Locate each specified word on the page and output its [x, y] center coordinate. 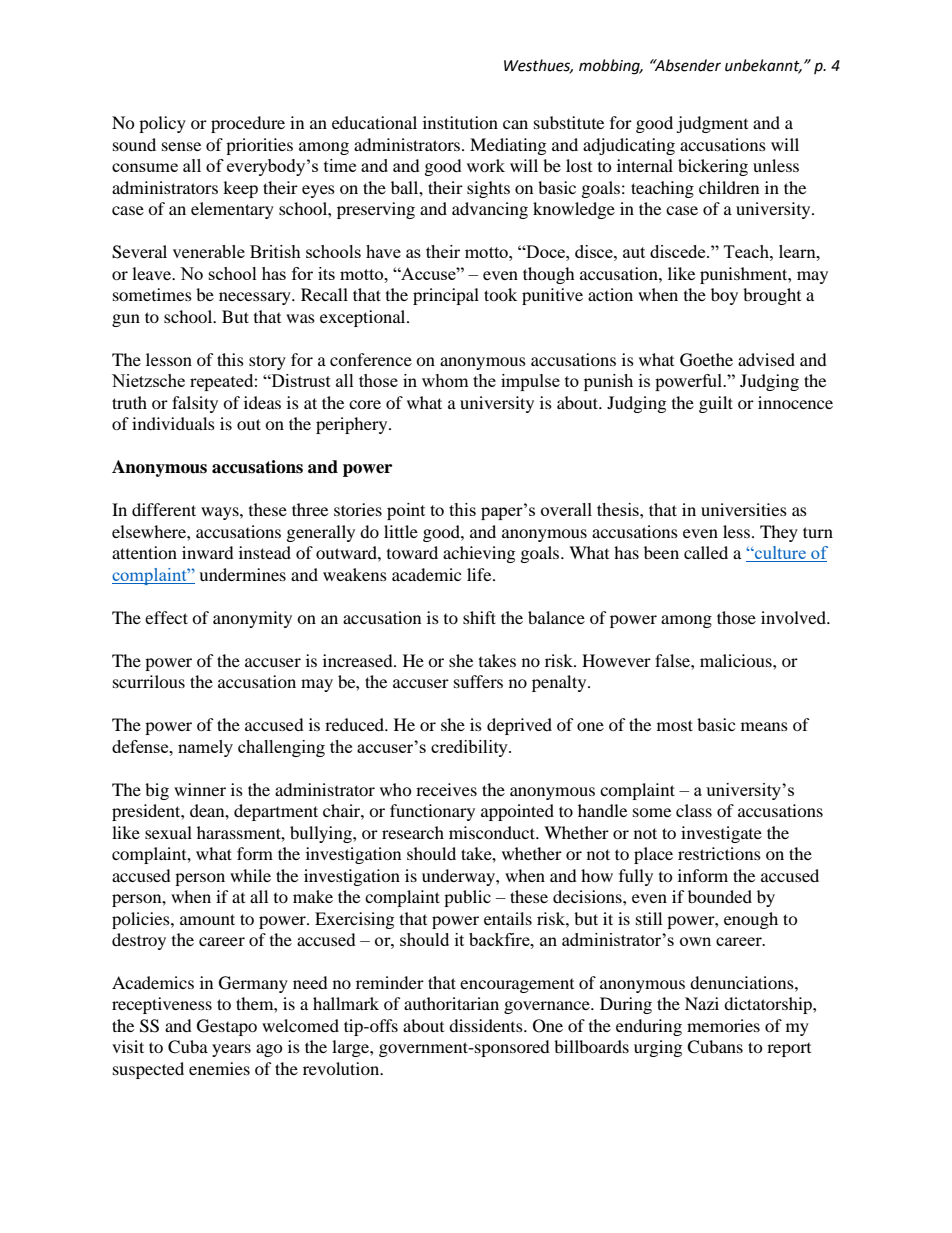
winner [200, 789]
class [694, 810]
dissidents [487, 1025]
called [706, 552]
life [480, 574]
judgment [712, 124]
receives [446, 789]
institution [460, 122]
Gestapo [227, 1027]
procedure [248, 124]
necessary [256, 298]
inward [208, 552]
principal [446, 296]
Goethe [706, 360]
